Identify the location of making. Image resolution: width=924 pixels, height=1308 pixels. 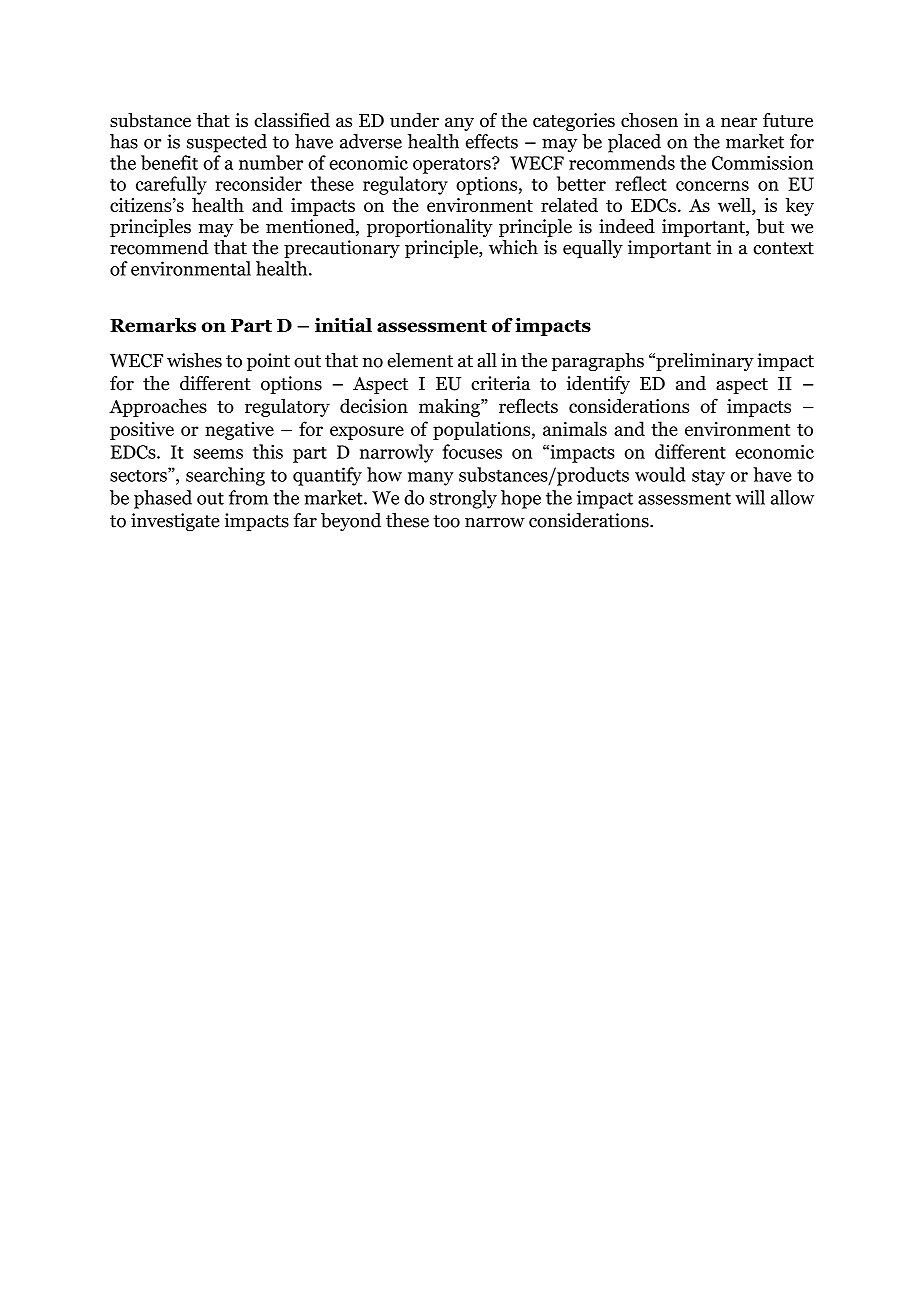
(450, 407).
